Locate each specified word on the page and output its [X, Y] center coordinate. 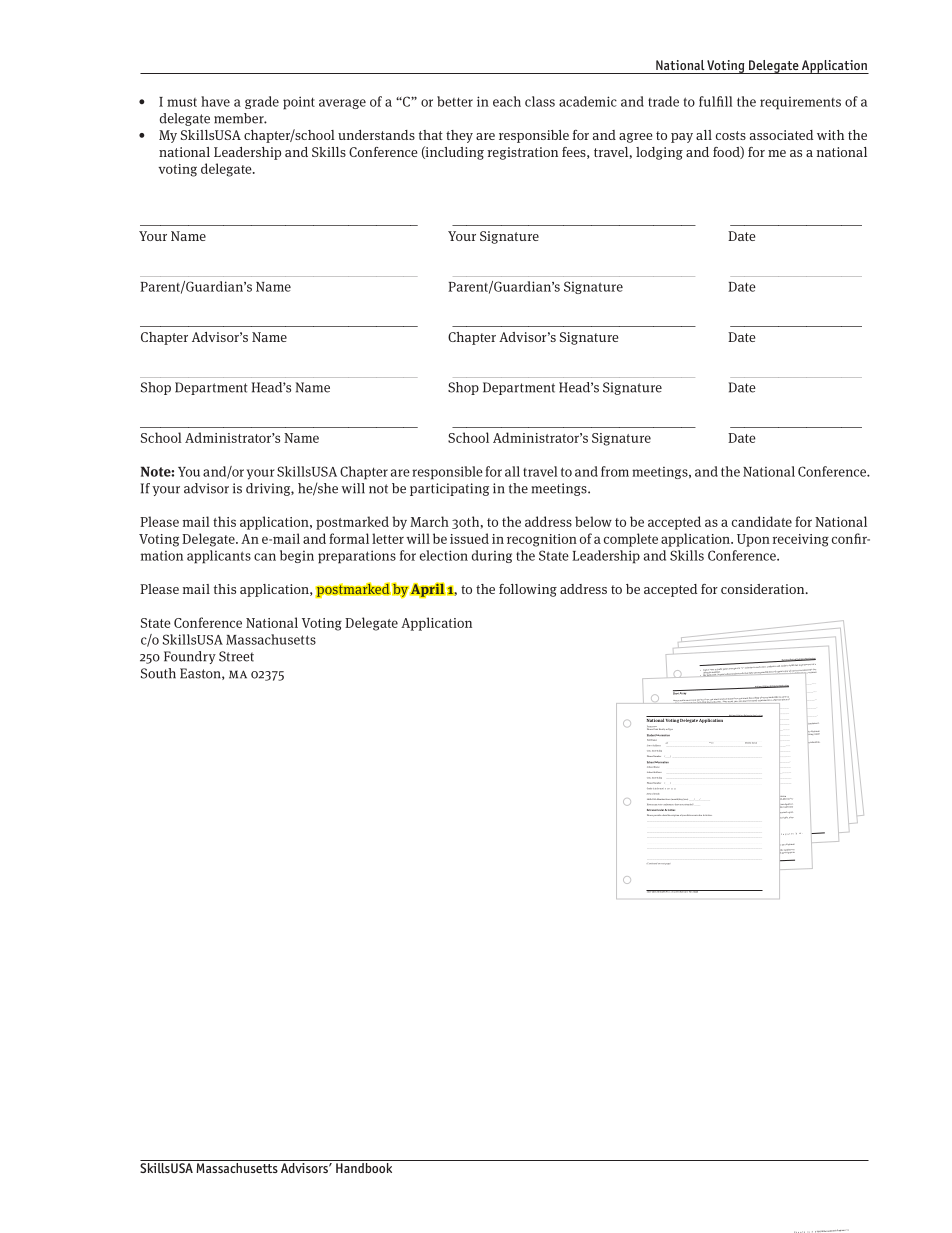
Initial [754, 743]
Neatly [662, 729]
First [710, 742]
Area [649, 794]
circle [656, 788]
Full [648, 740]
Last [667, 743]
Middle [748, 743]
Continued [652, 863]
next [663, 863]
